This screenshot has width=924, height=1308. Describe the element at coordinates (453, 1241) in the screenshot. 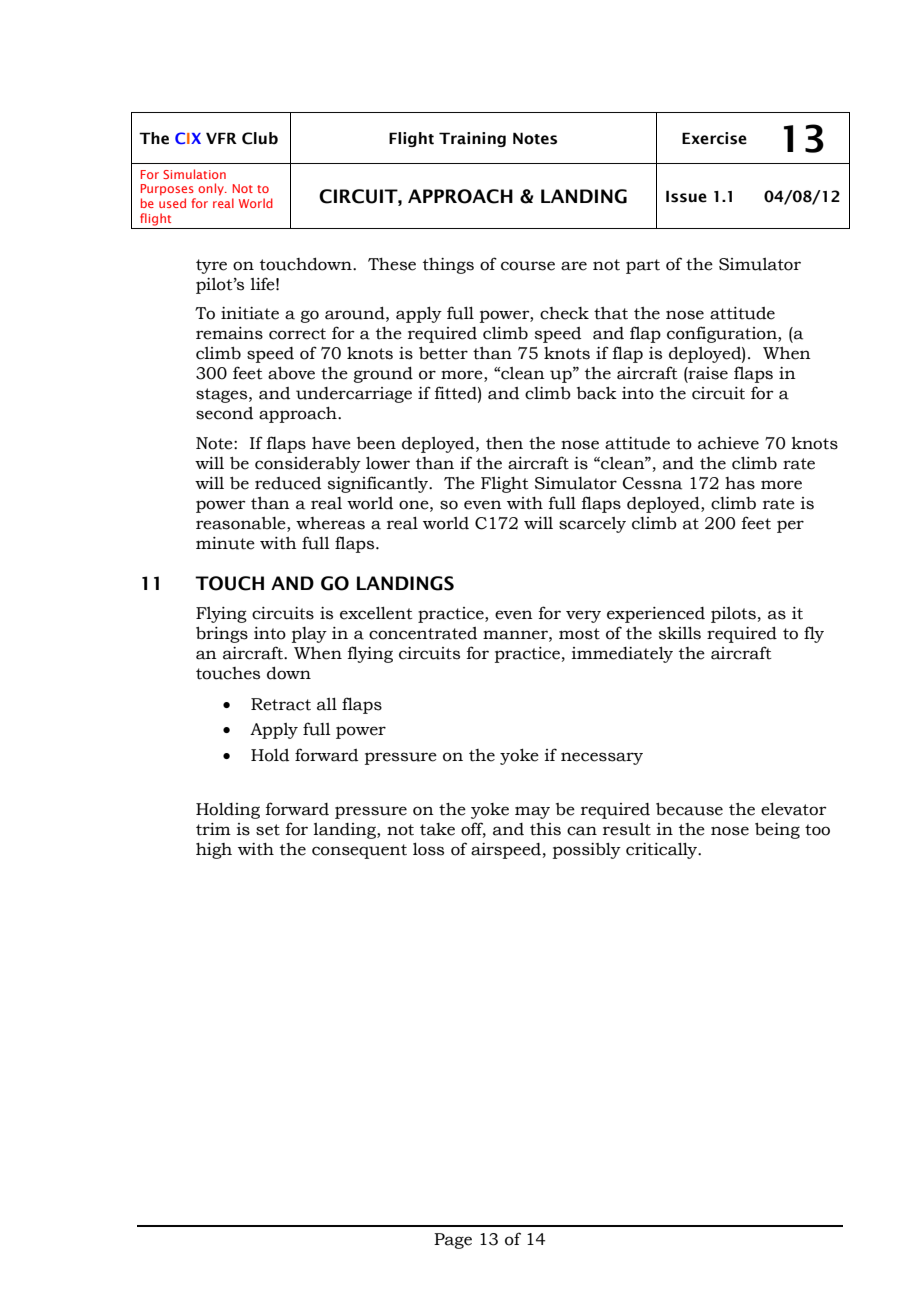

I see `Page` at that location.
